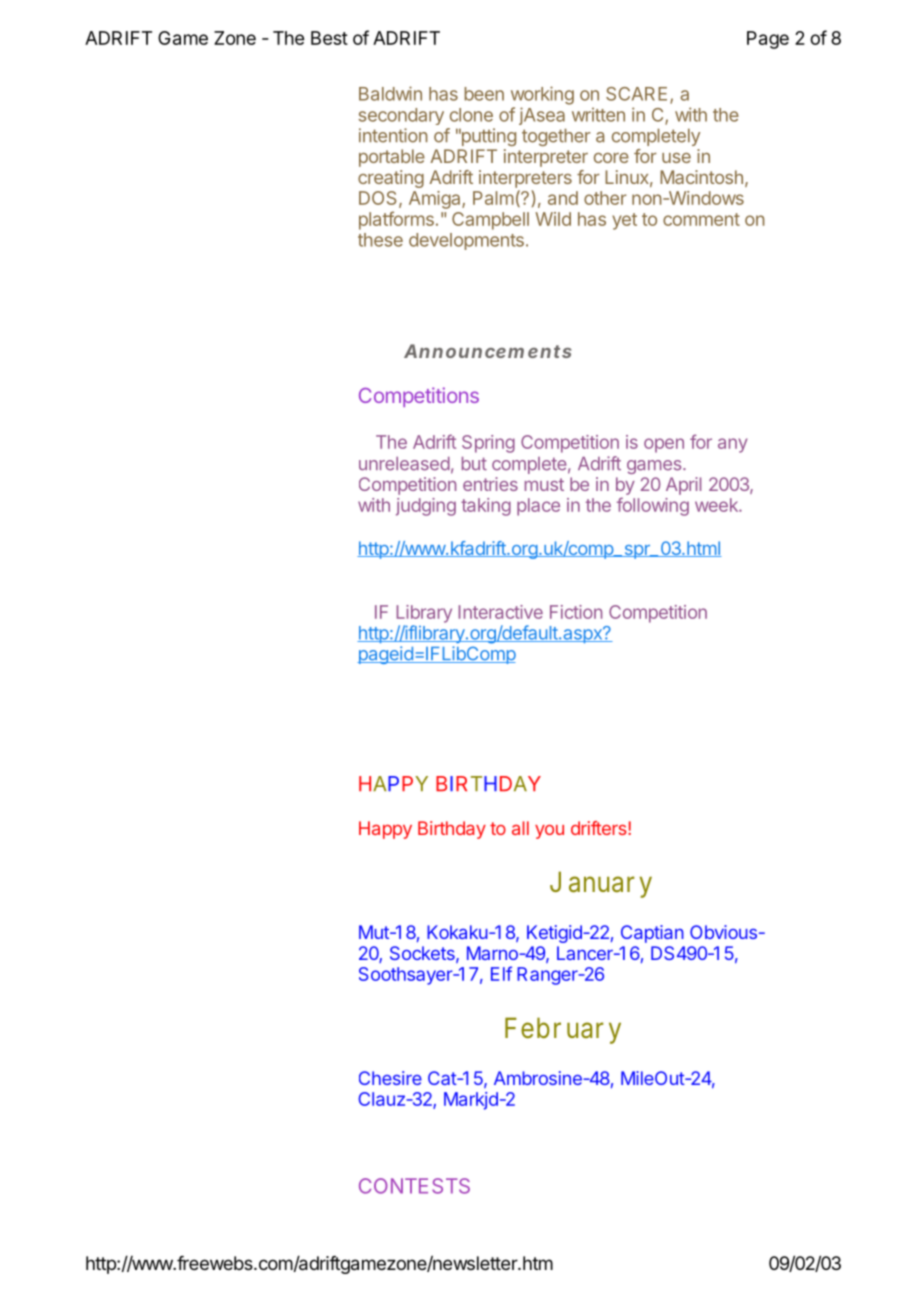 This document has height=1307, width=924. Describe the element at coordinates (380, 240) in the document. I see `these` at that location.
